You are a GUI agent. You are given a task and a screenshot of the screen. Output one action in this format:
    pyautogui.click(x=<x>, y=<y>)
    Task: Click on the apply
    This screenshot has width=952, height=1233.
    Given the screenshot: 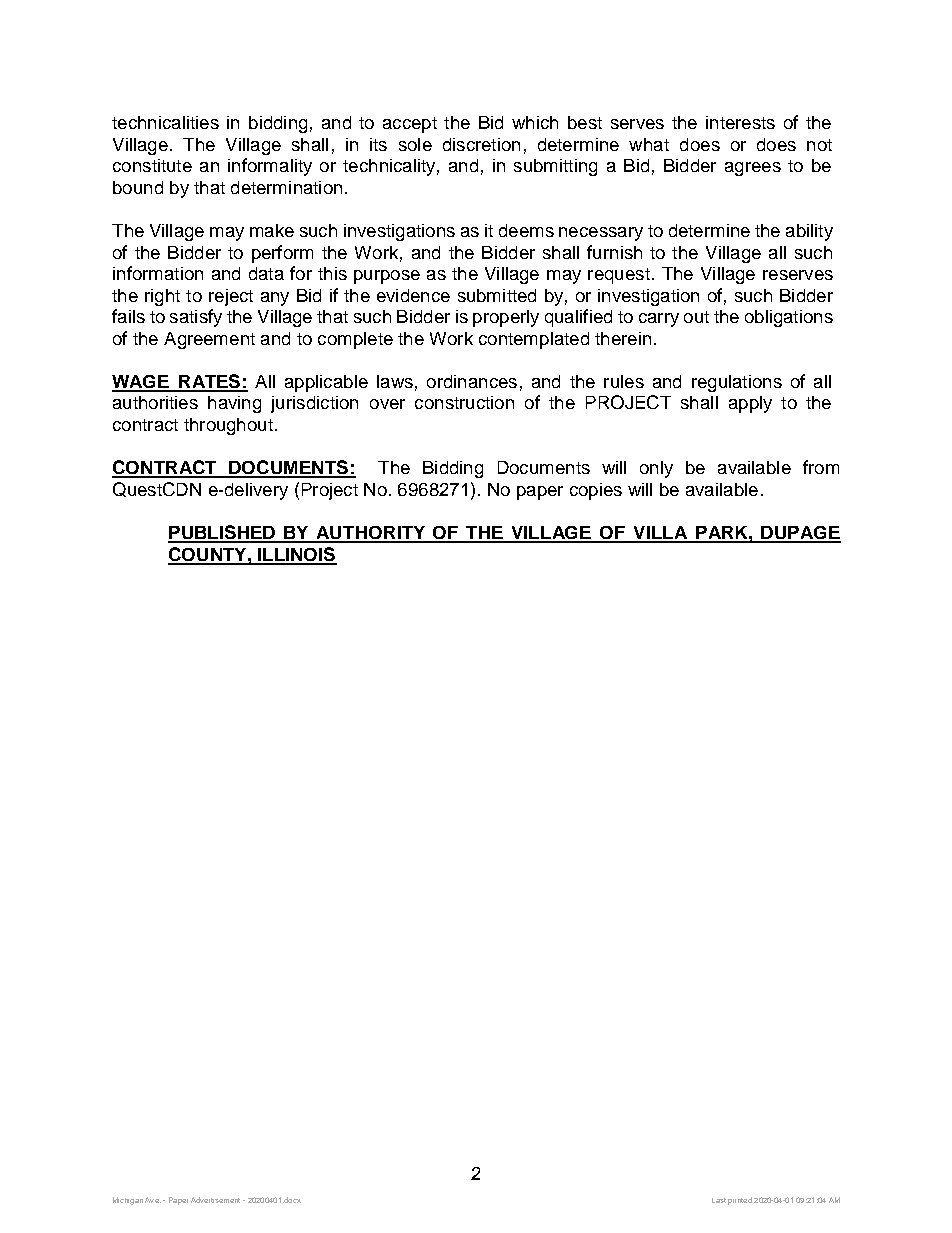 What is the action you would take?
    pyautogui.click(x=750, y=404)
